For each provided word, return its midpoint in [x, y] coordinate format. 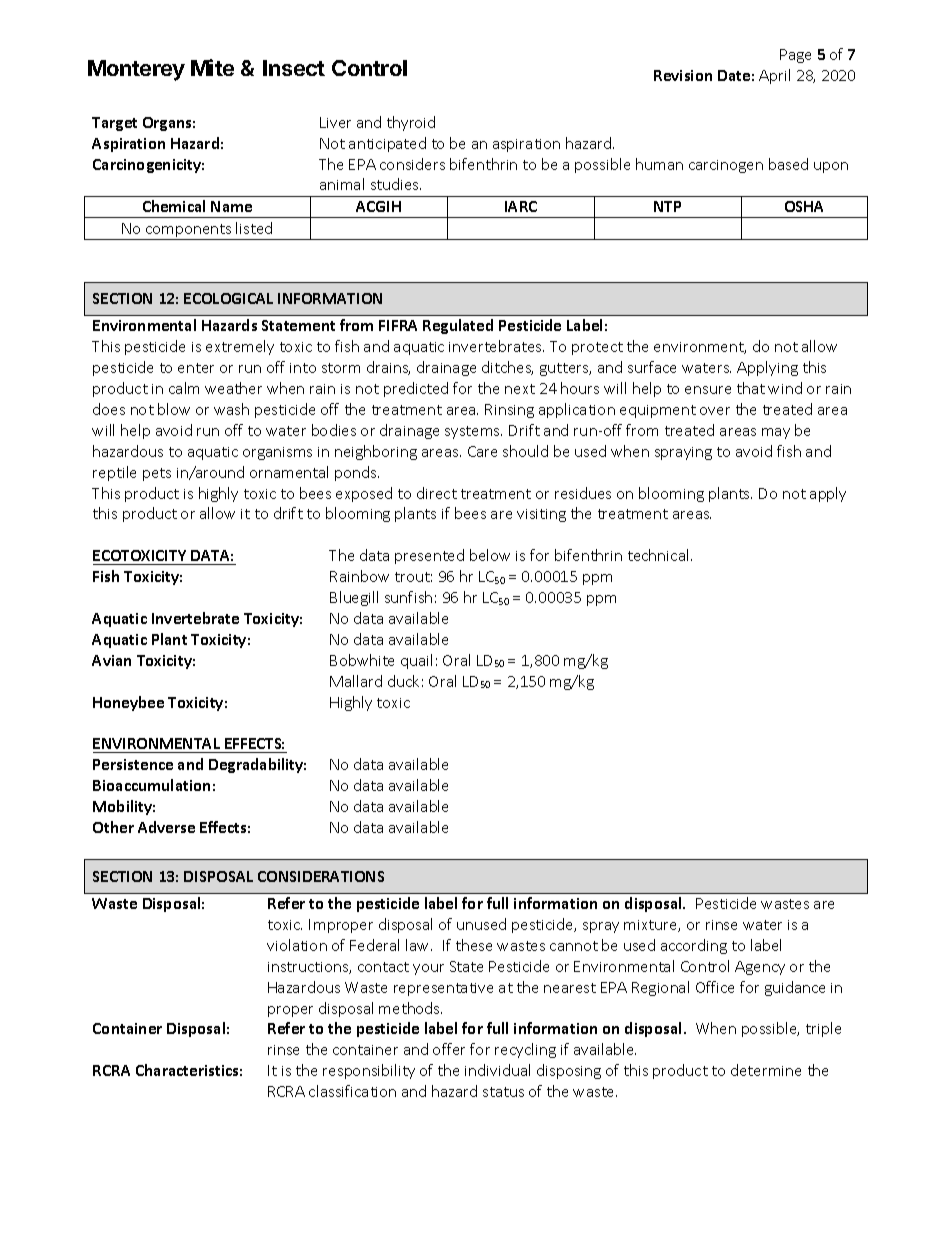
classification [352, 1091]
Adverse [166, 827]
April [774, 76]
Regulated [458, 326]
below [490, 555]
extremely [240, 347]
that [751, 388]
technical [658, 555]
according [694, 946]
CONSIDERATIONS [321, 876]
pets [157, 474]
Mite [212, 67]
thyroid [411, 123]
